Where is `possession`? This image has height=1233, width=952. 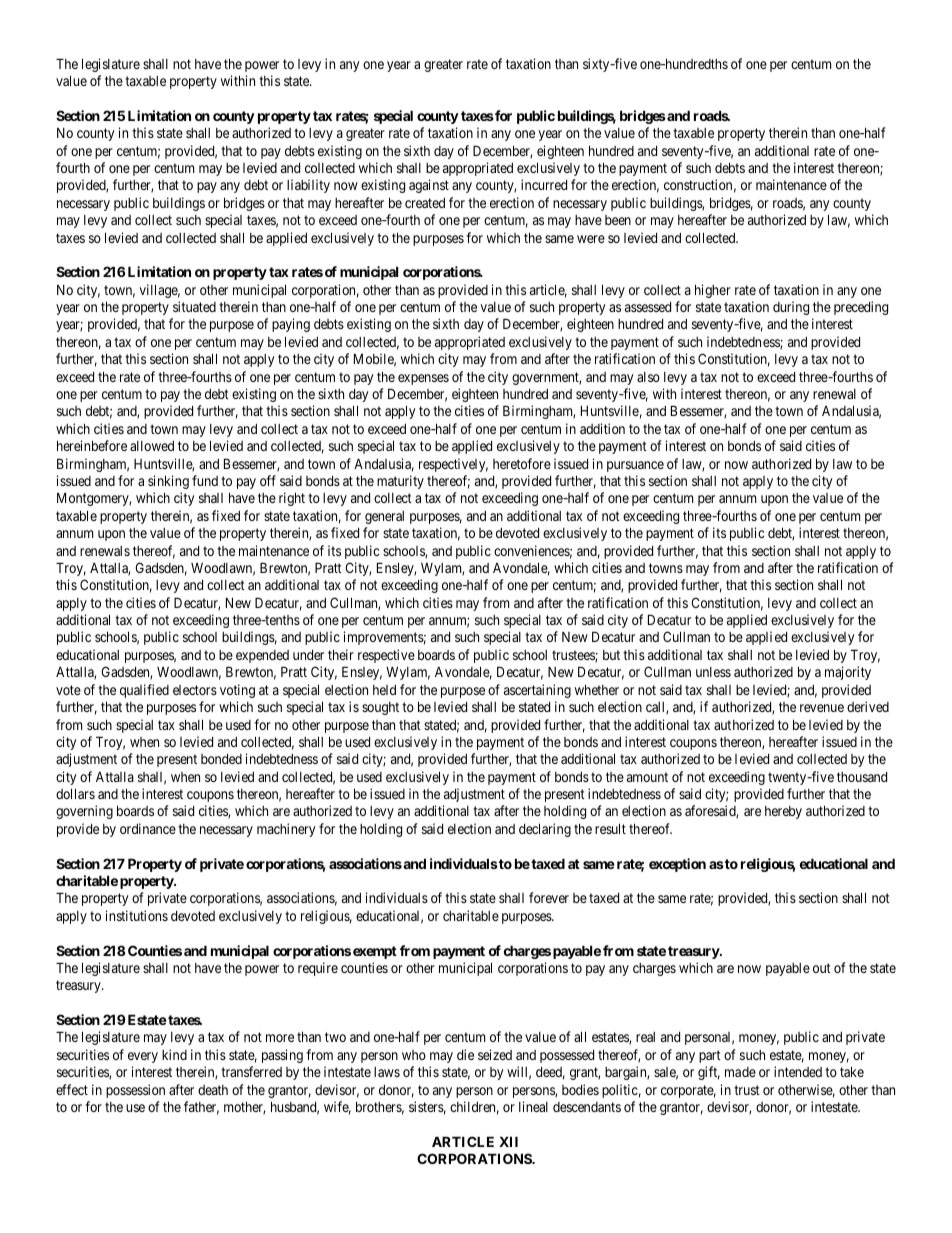 possession is located at coordinates (135, 1091).
